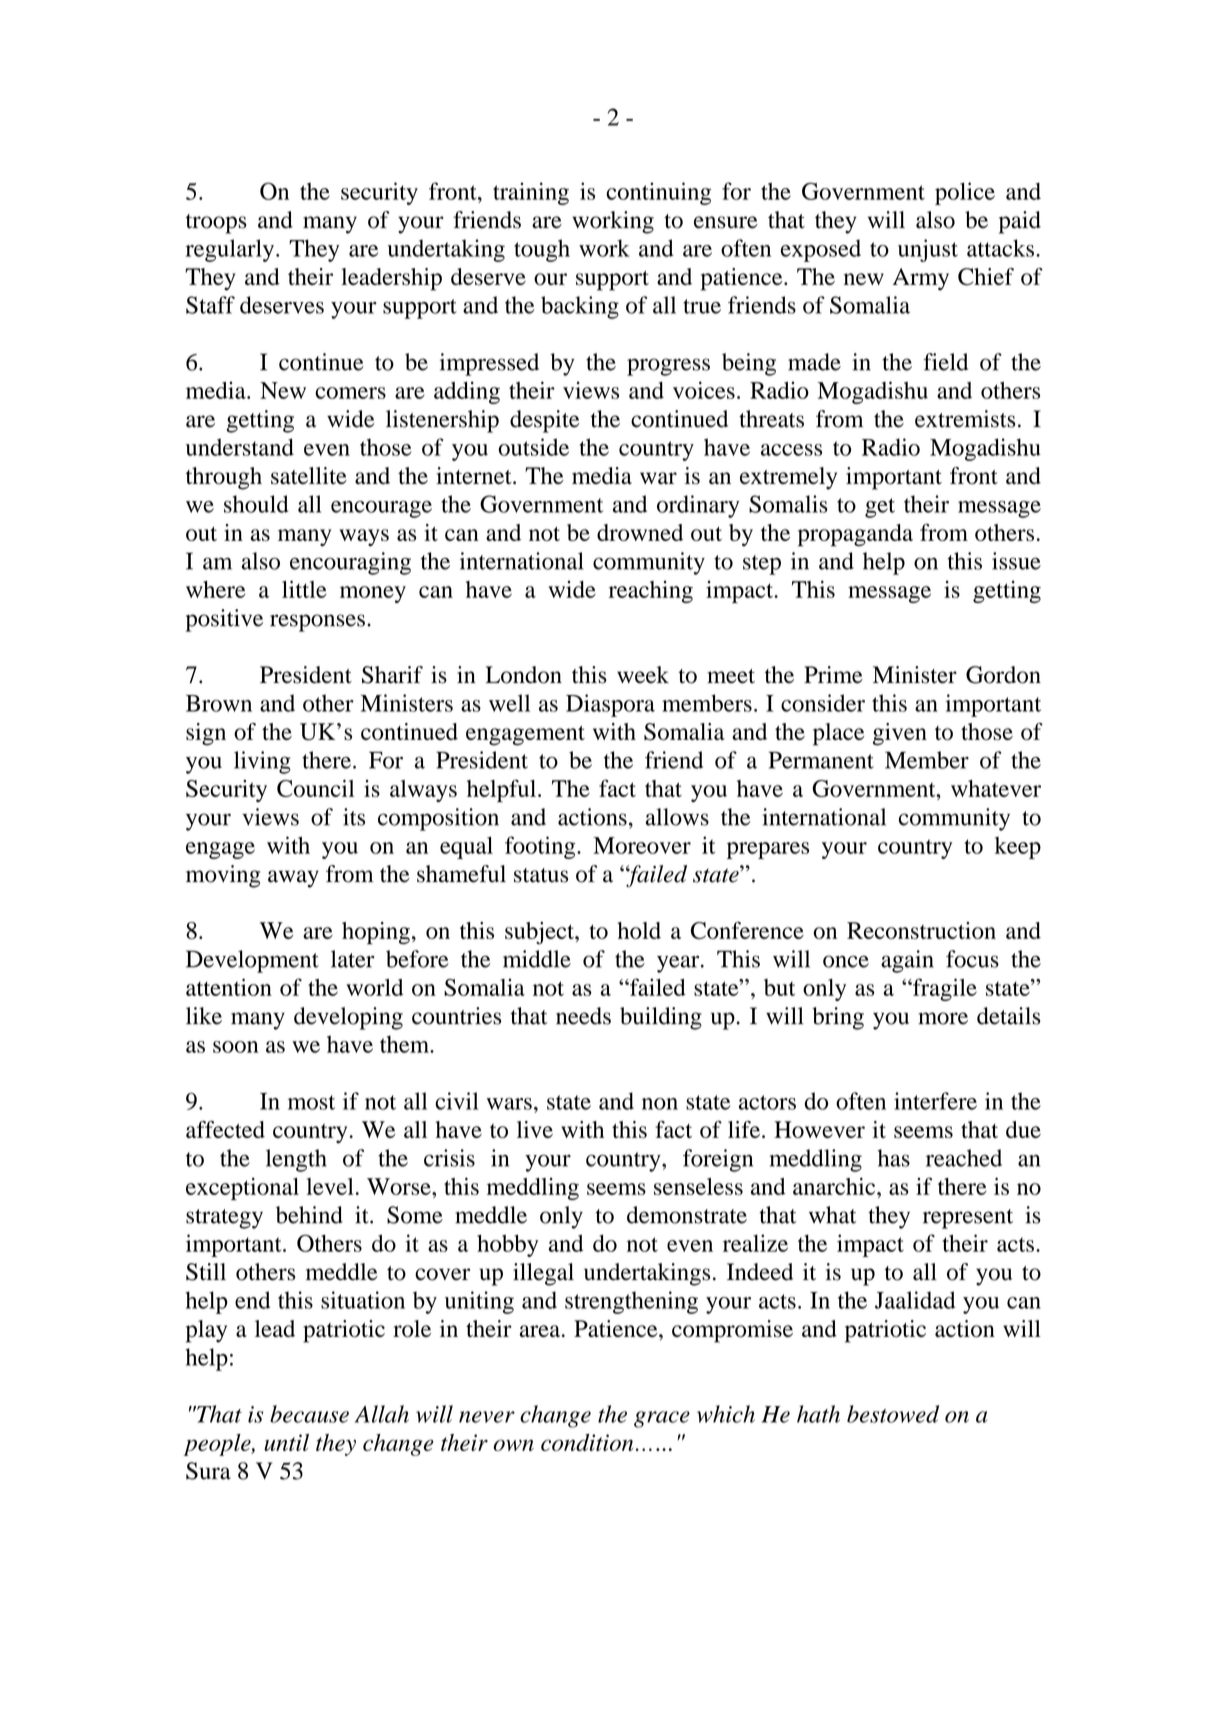 The image size is (1226, 1735). I want to click on length, so click(296, 1160).
